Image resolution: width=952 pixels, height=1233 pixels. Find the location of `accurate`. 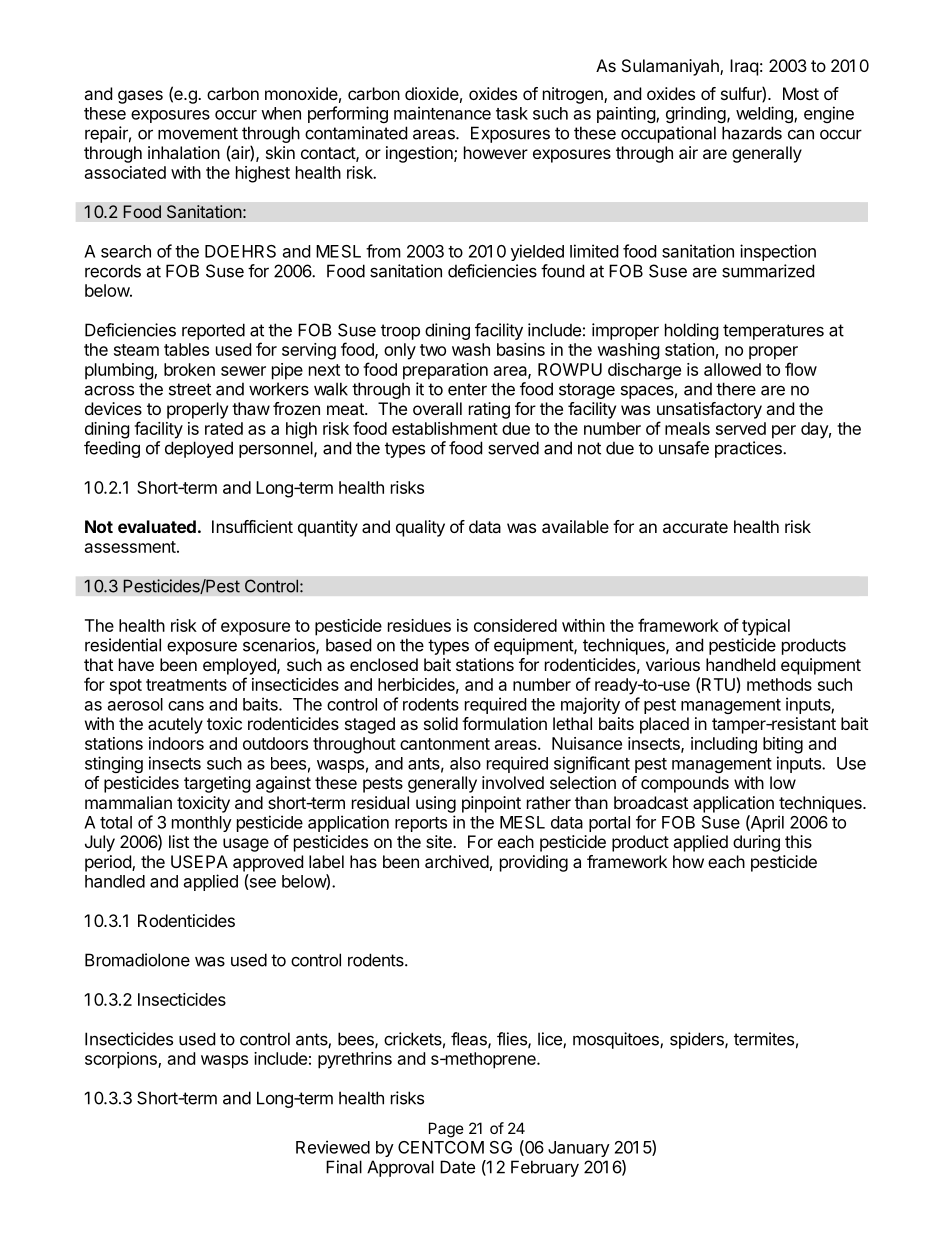

accurate is located at coordinates (695, 527).
